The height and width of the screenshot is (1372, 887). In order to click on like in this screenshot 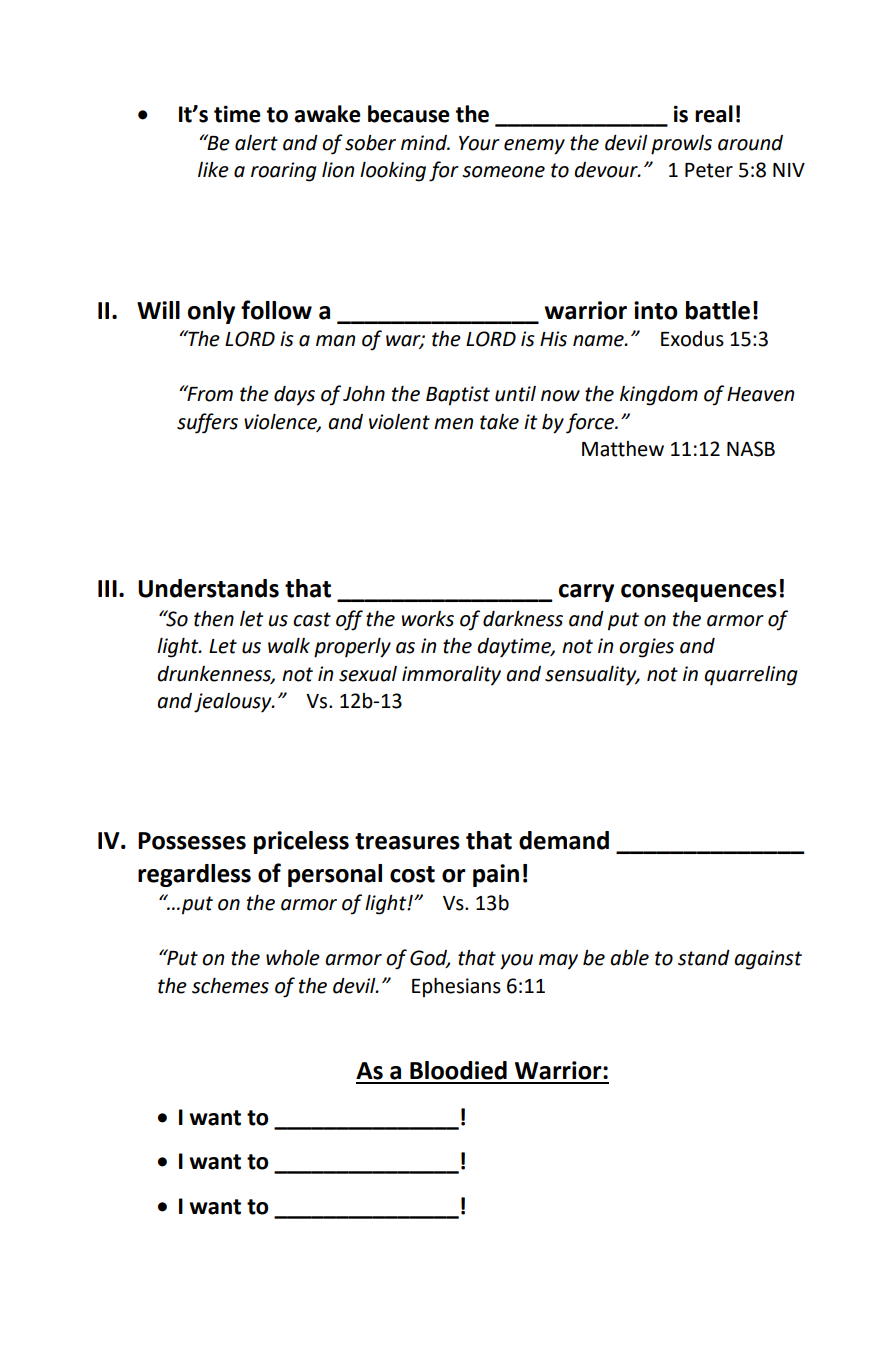, I will do `click(213, 170)`.
